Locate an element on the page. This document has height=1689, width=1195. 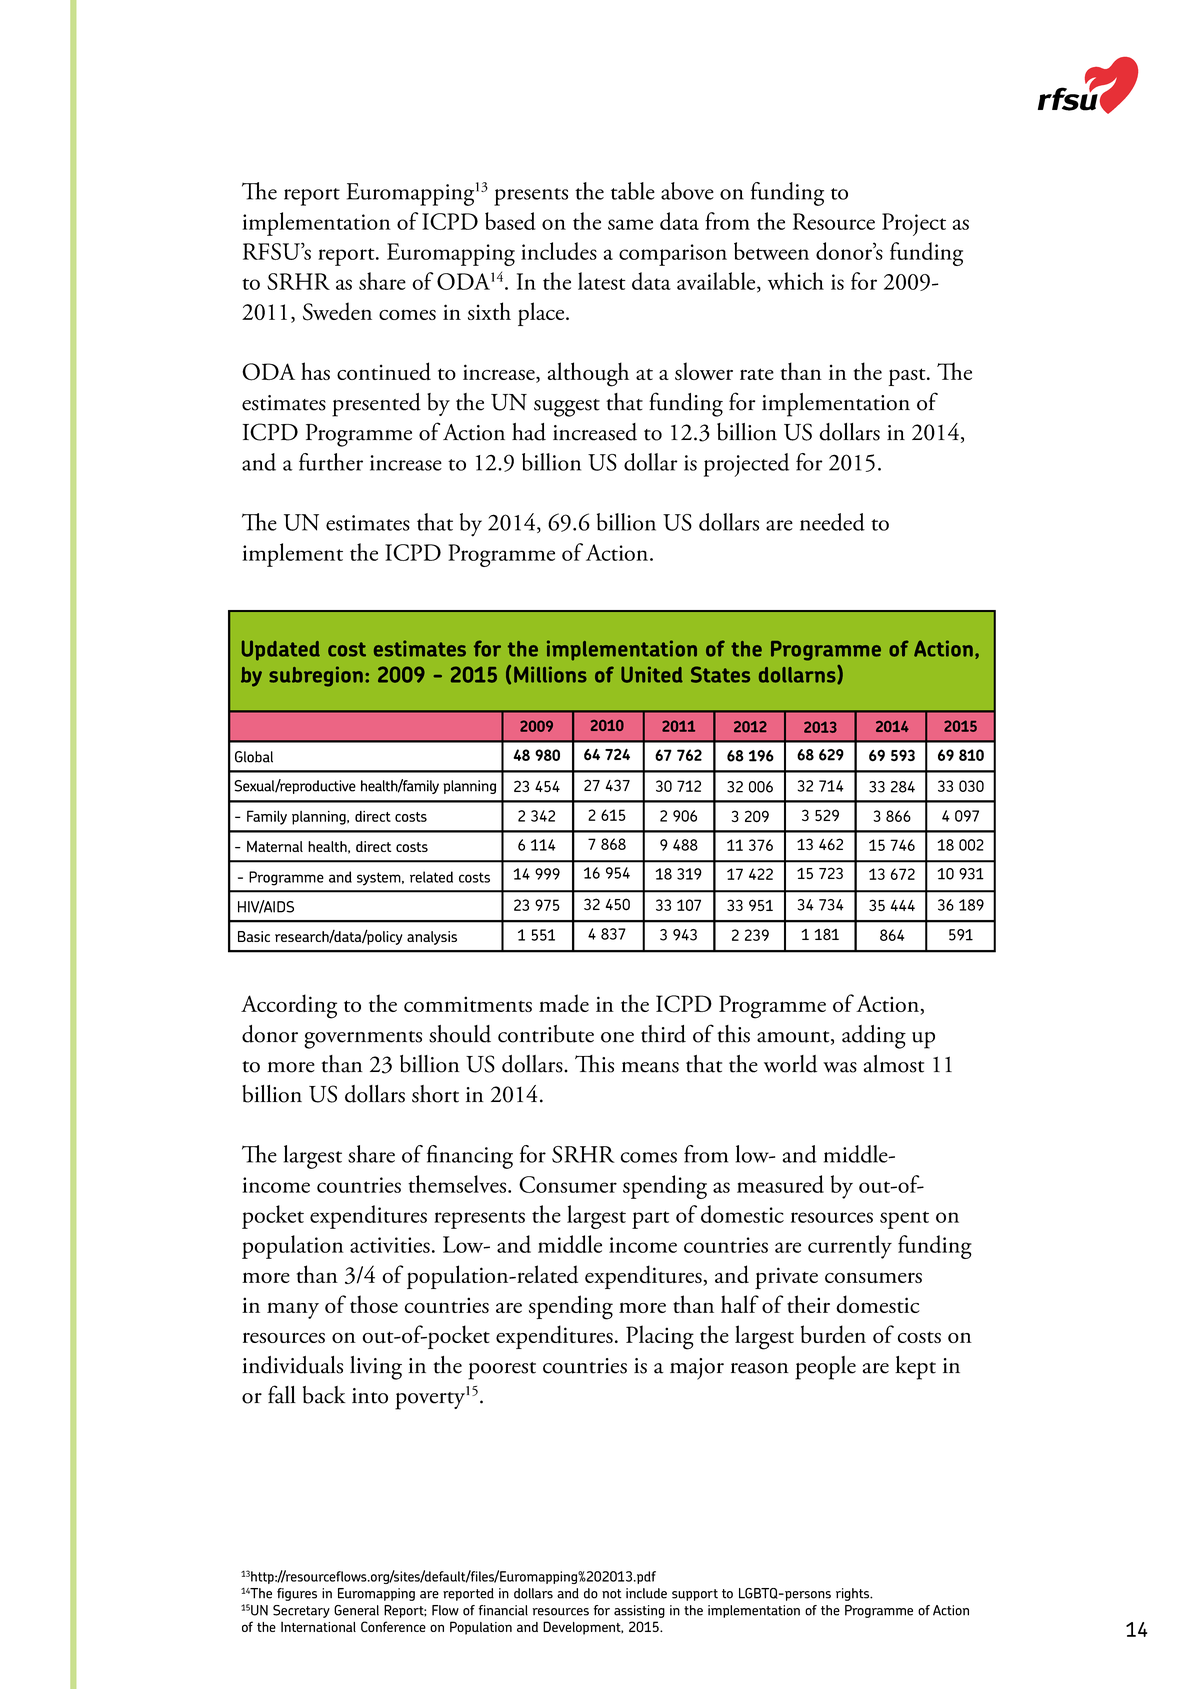
means is located at coordinates (650, 1067).
